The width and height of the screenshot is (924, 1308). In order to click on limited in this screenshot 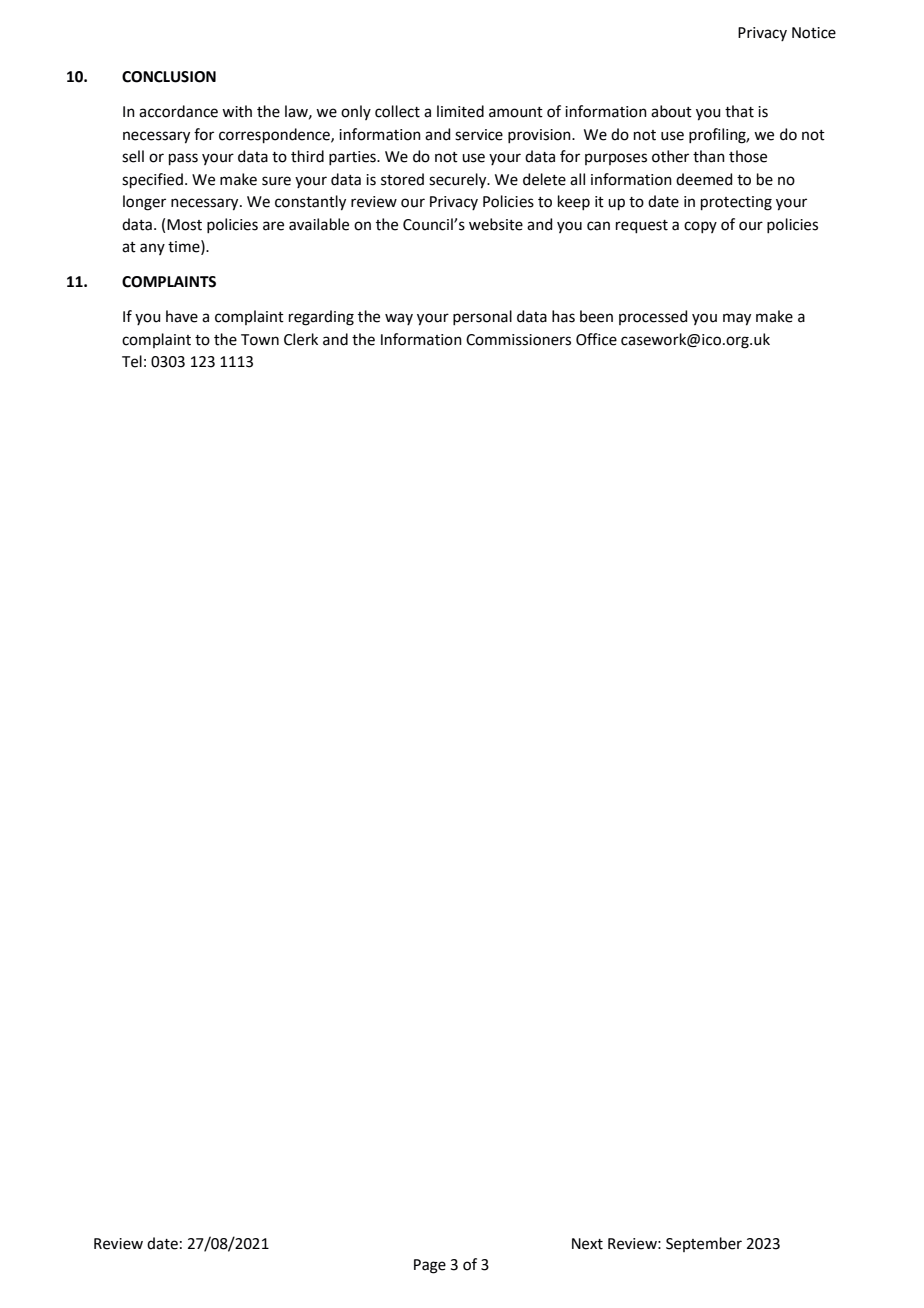, I will do `click(460, 111)`.
